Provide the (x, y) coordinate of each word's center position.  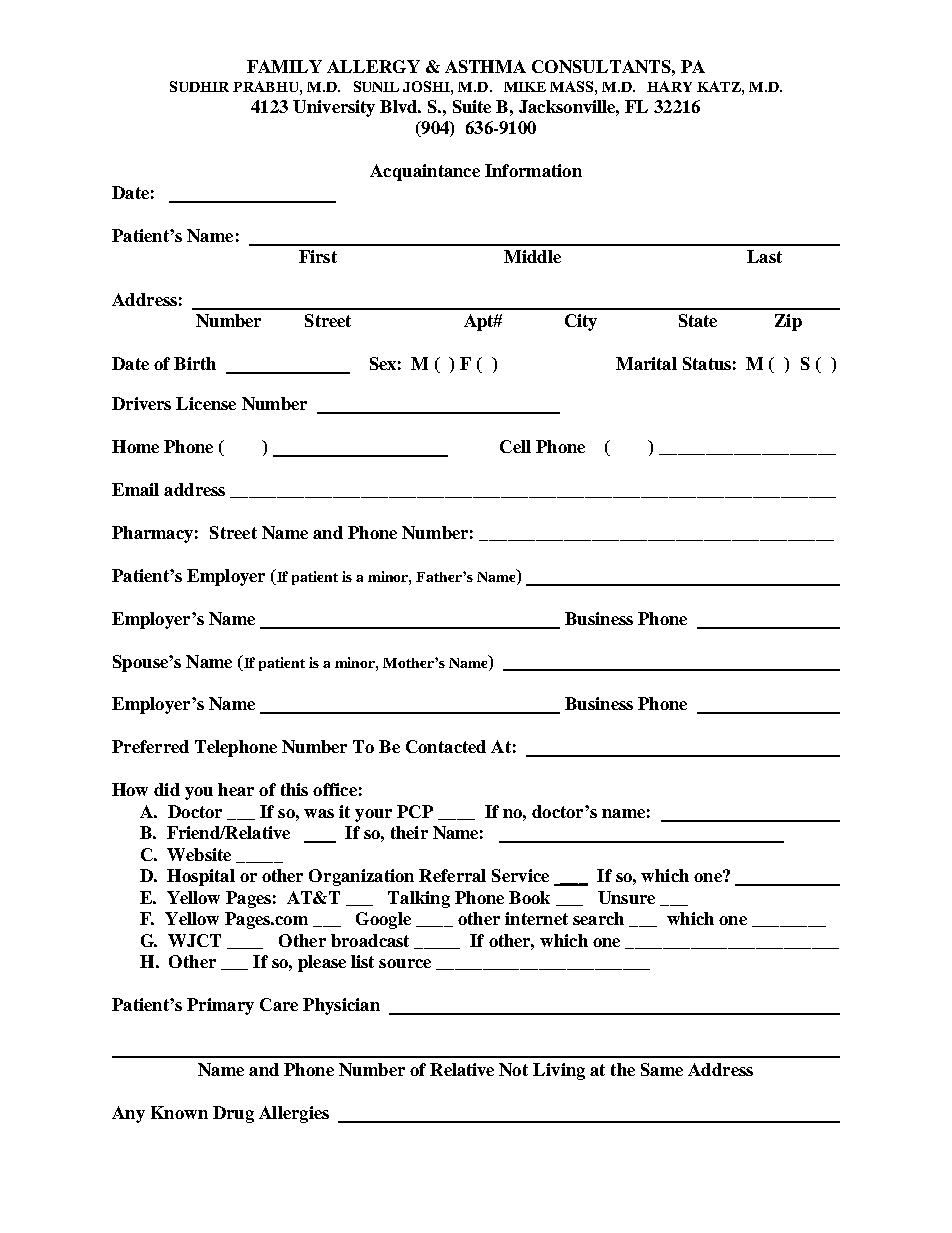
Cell (515, 446)
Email (135, 489)
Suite (472, 106)
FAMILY (284, 66)
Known (179, 1112)
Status (707, 363)
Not (513, 1069)
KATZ (720, 86)
